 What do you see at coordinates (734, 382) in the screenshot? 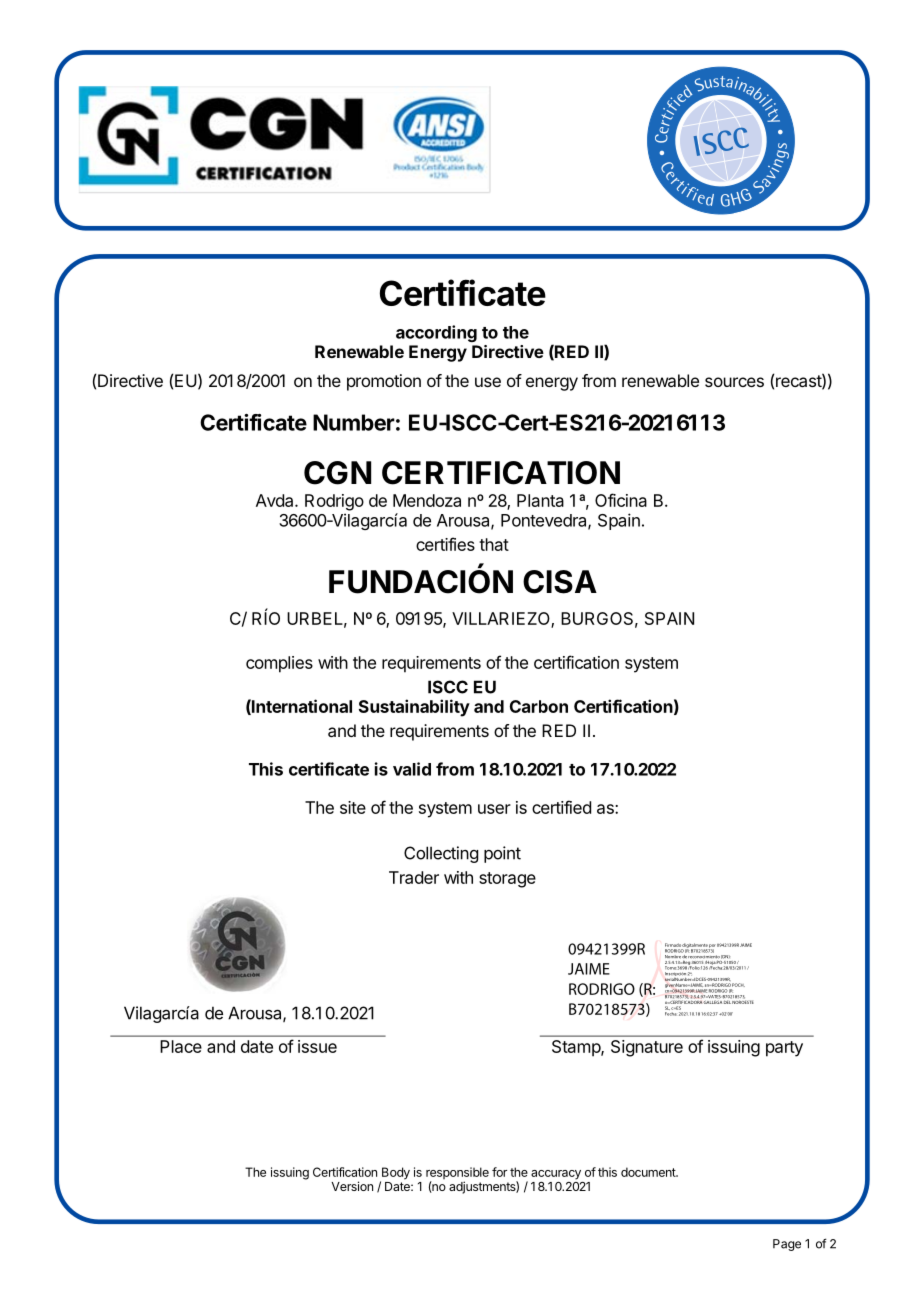
I see `sources` at bounding box center [734, 382].
